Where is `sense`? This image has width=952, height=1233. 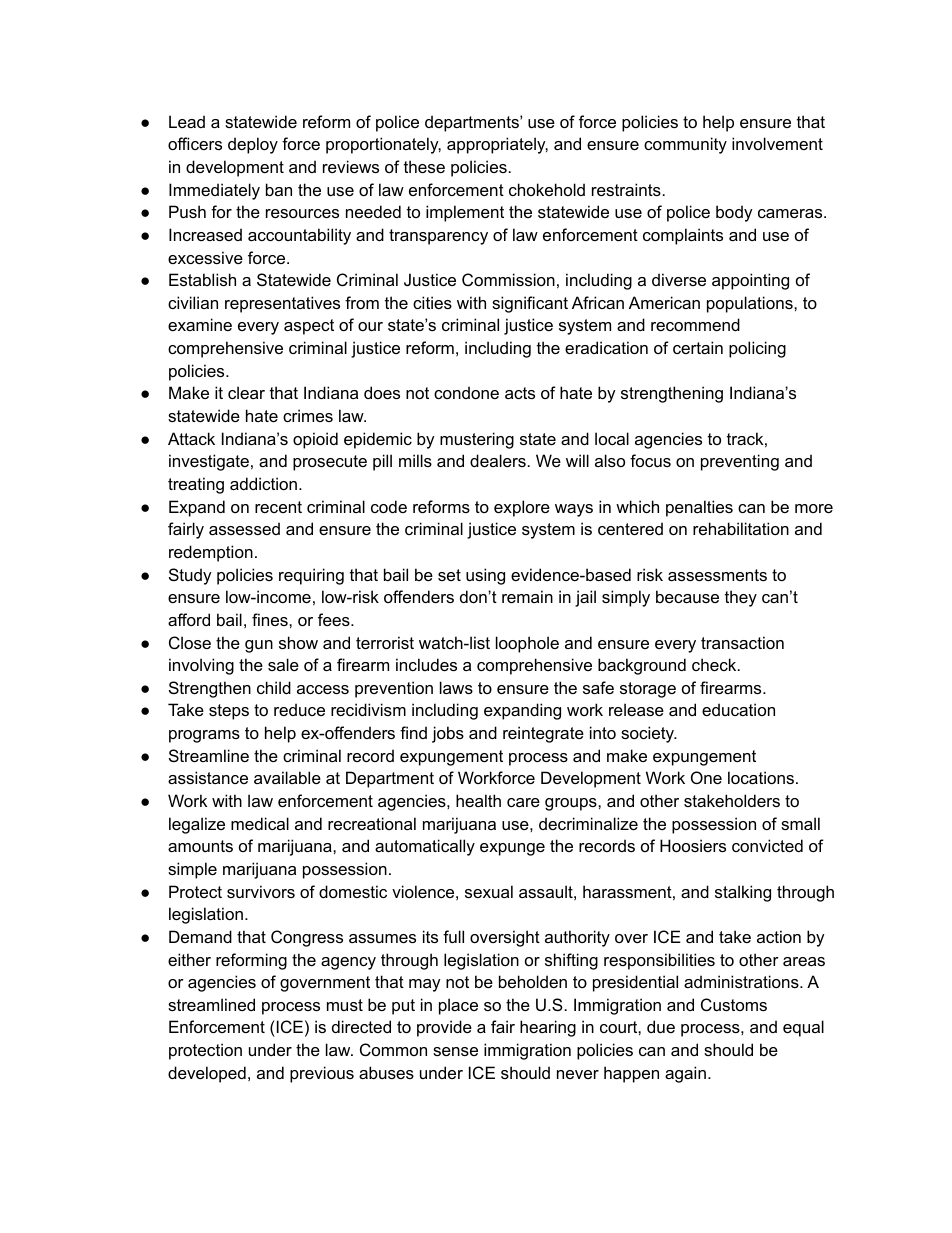 sense is located at coordinates (455, 1051).
